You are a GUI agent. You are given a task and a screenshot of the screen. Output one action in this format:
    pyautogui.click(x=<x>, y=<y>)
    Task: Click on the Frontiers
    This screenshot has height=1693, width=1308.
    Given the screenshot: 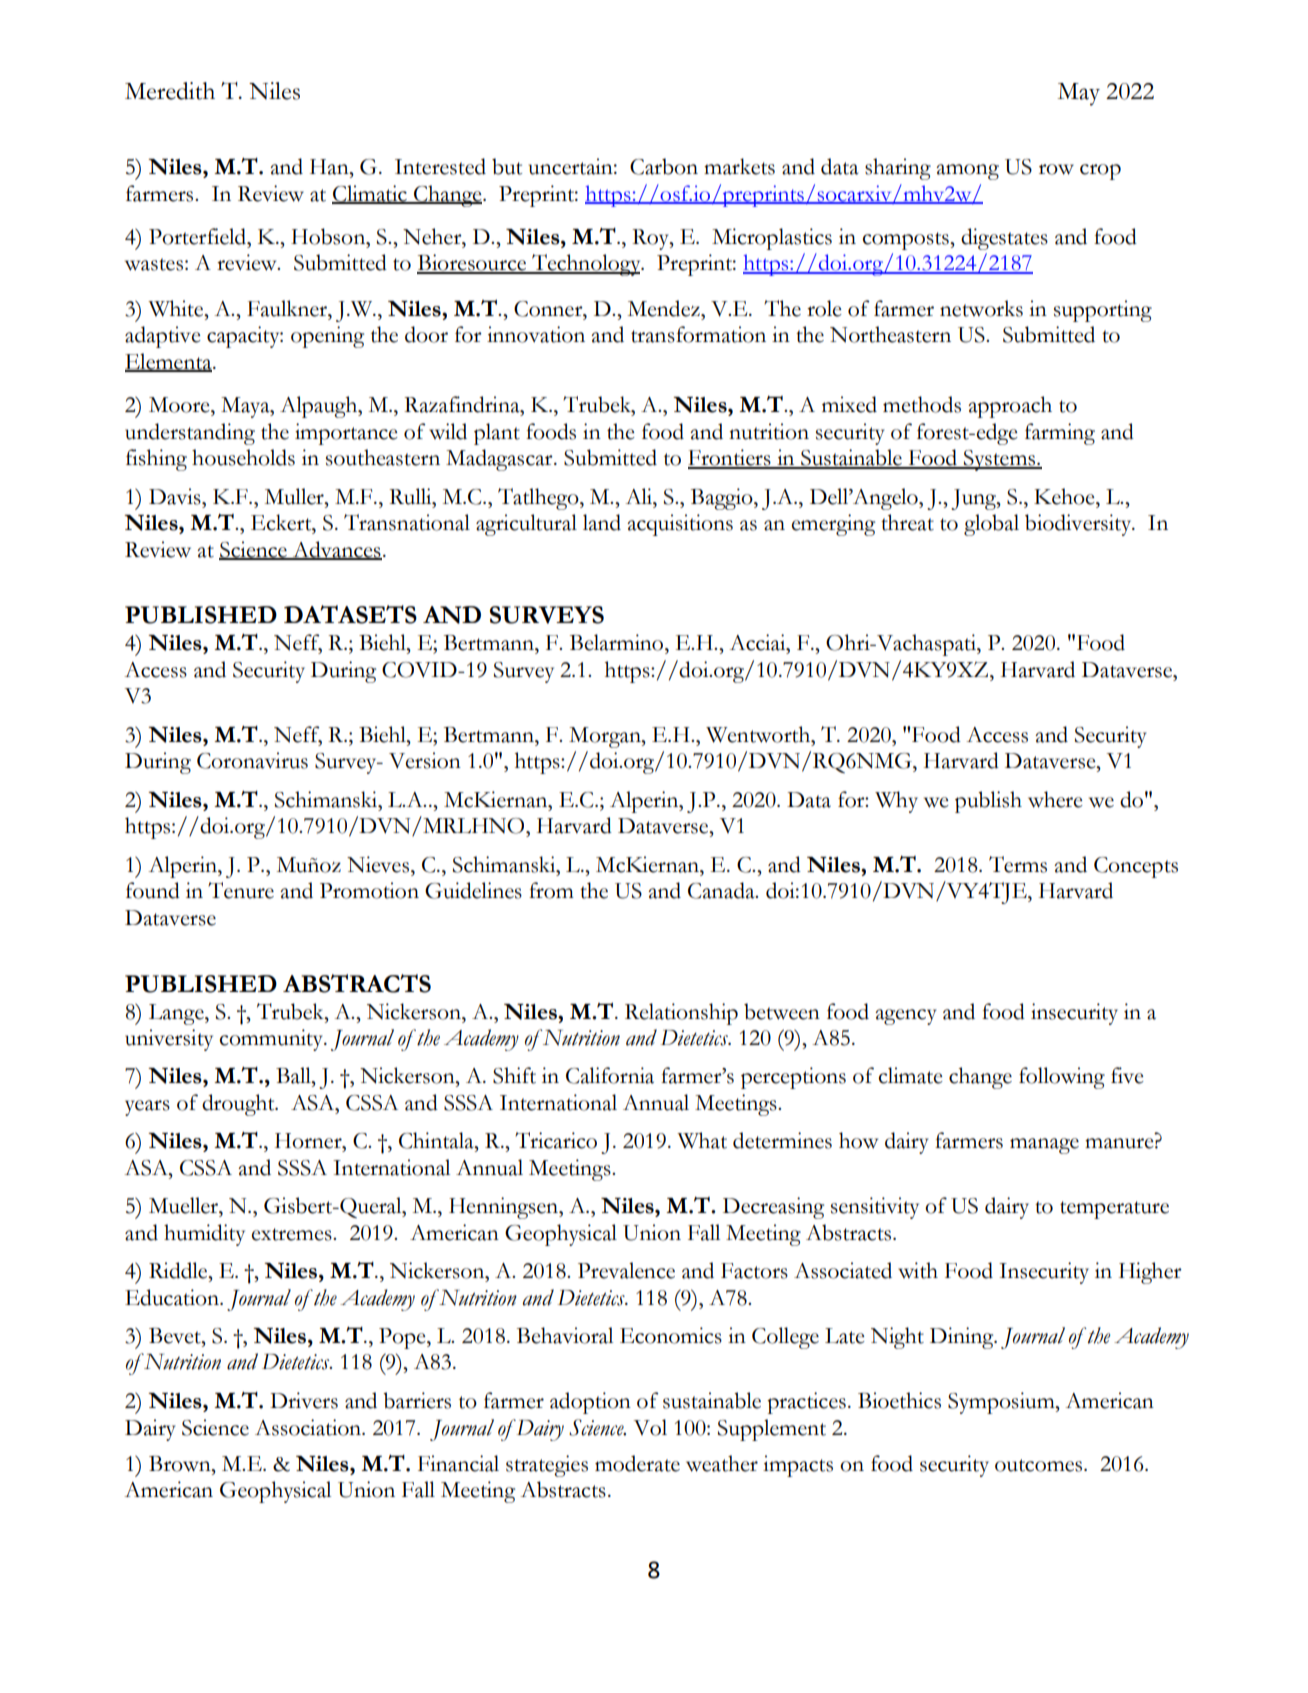 What is the action you would take?
    pyautogui.click(x=730, y=458)
